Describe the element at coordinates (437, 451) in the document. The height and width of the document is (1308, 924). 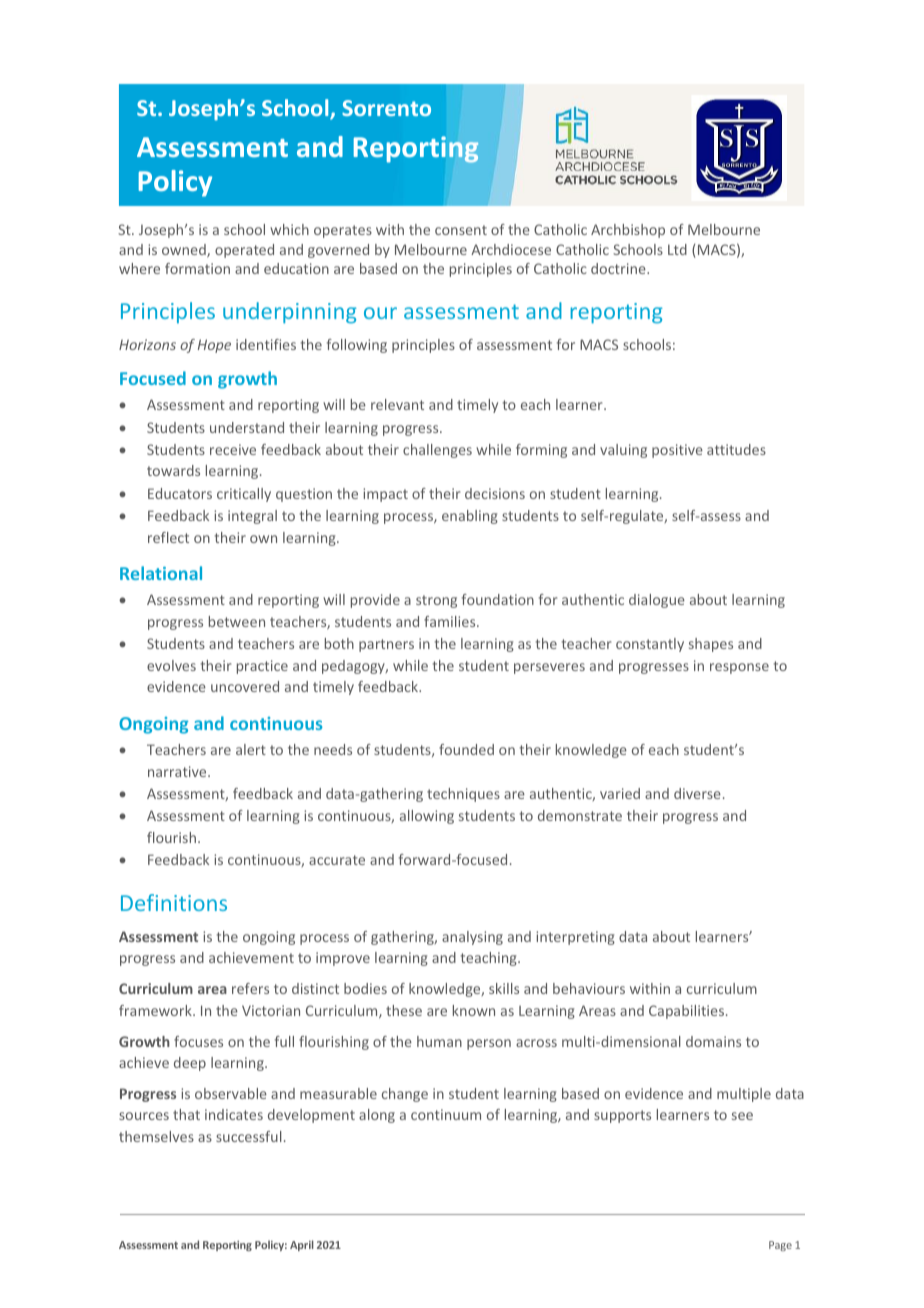
I see `challenges` at that location.
